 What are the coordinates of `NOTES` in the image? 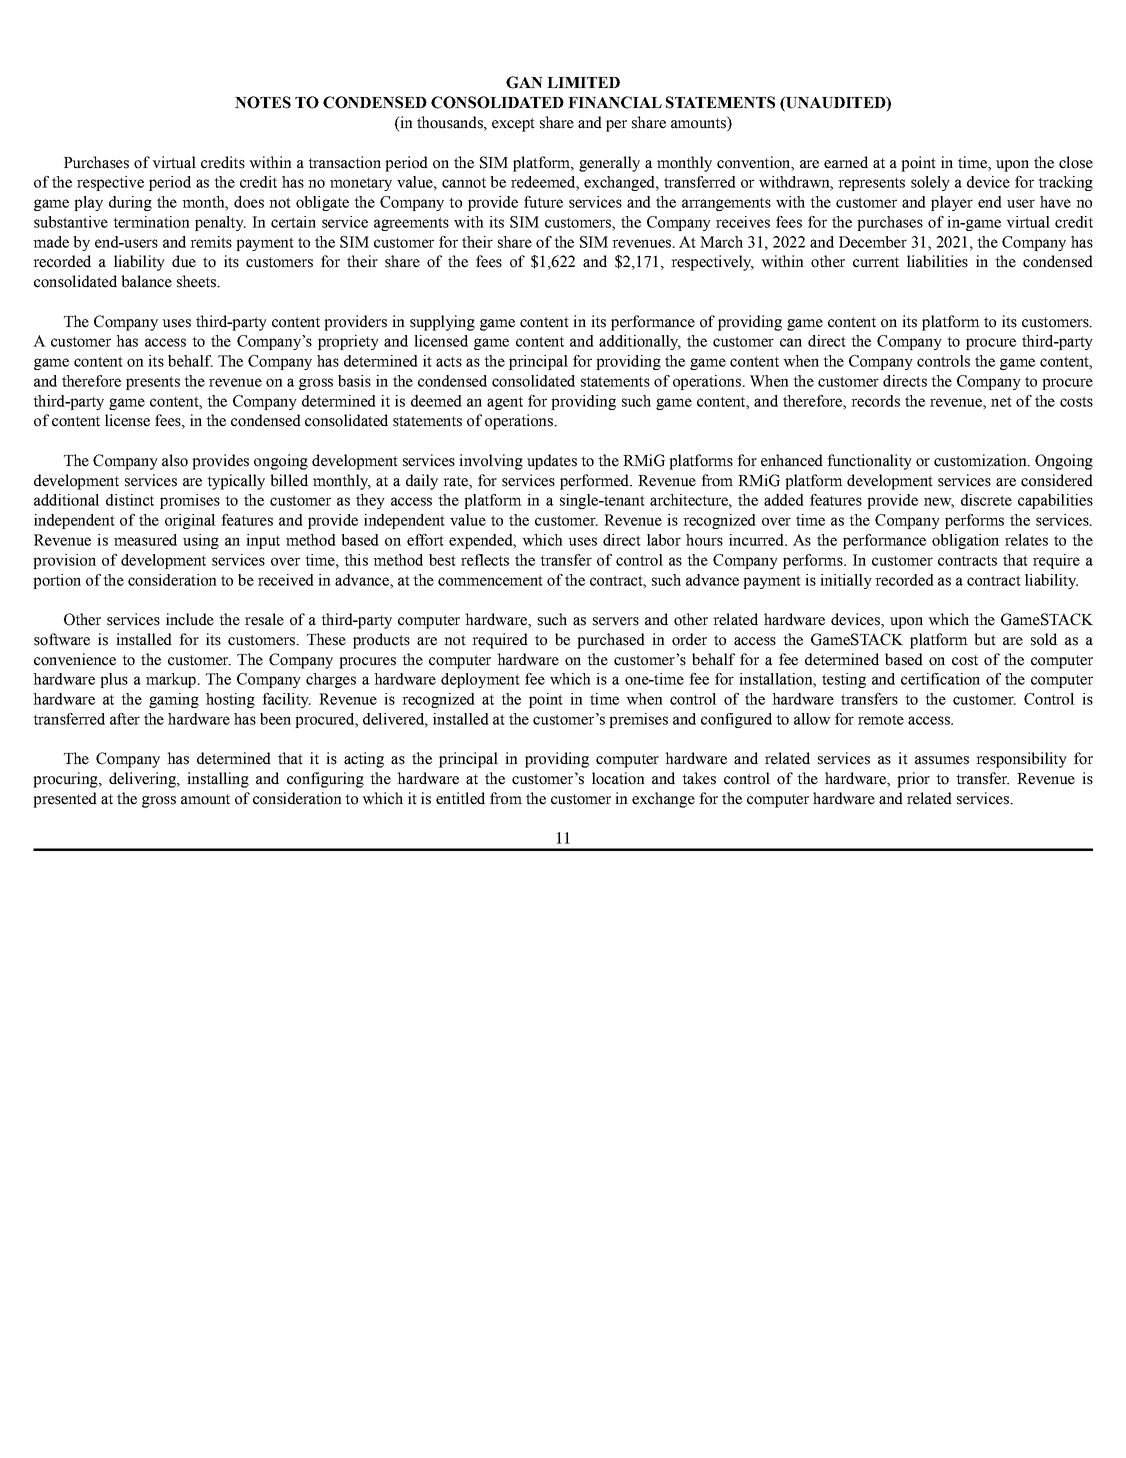 It's located at (263, 102).
